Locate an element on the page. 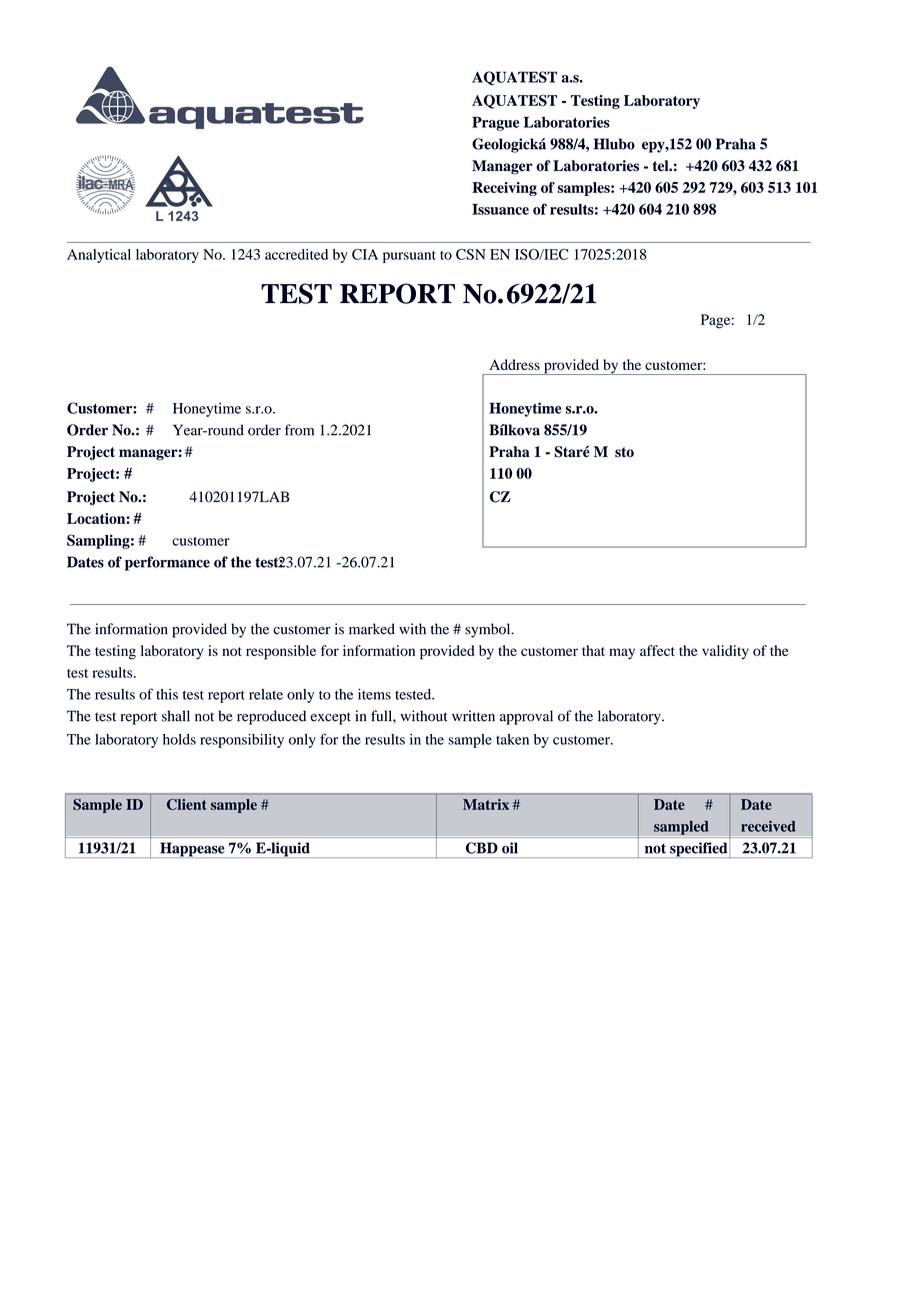 The height and width of the image is (1307, 924). received is located at coordinates (768, 826).
